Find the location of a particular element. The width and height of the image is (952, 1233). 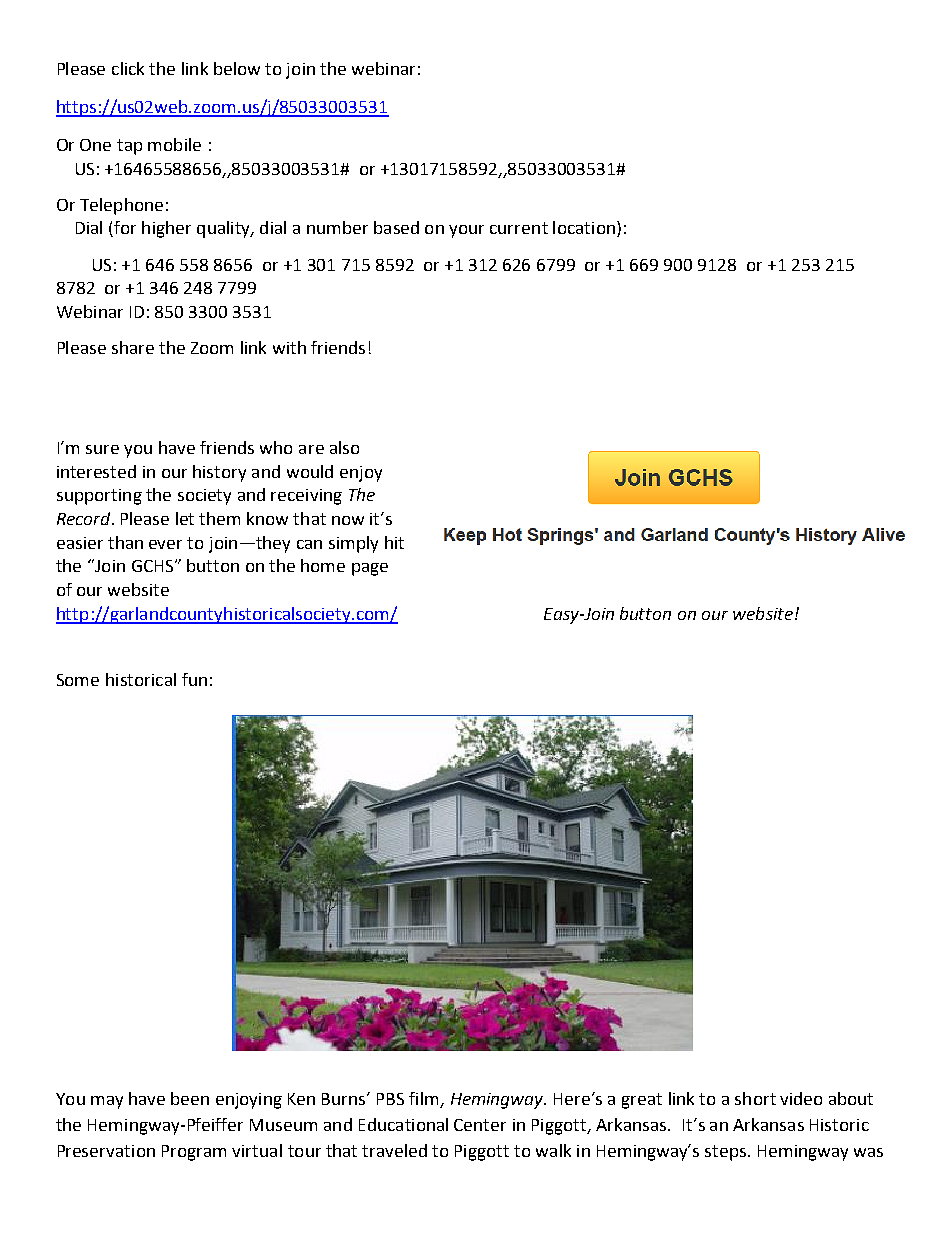

location is located at coordinates (584, 227).
